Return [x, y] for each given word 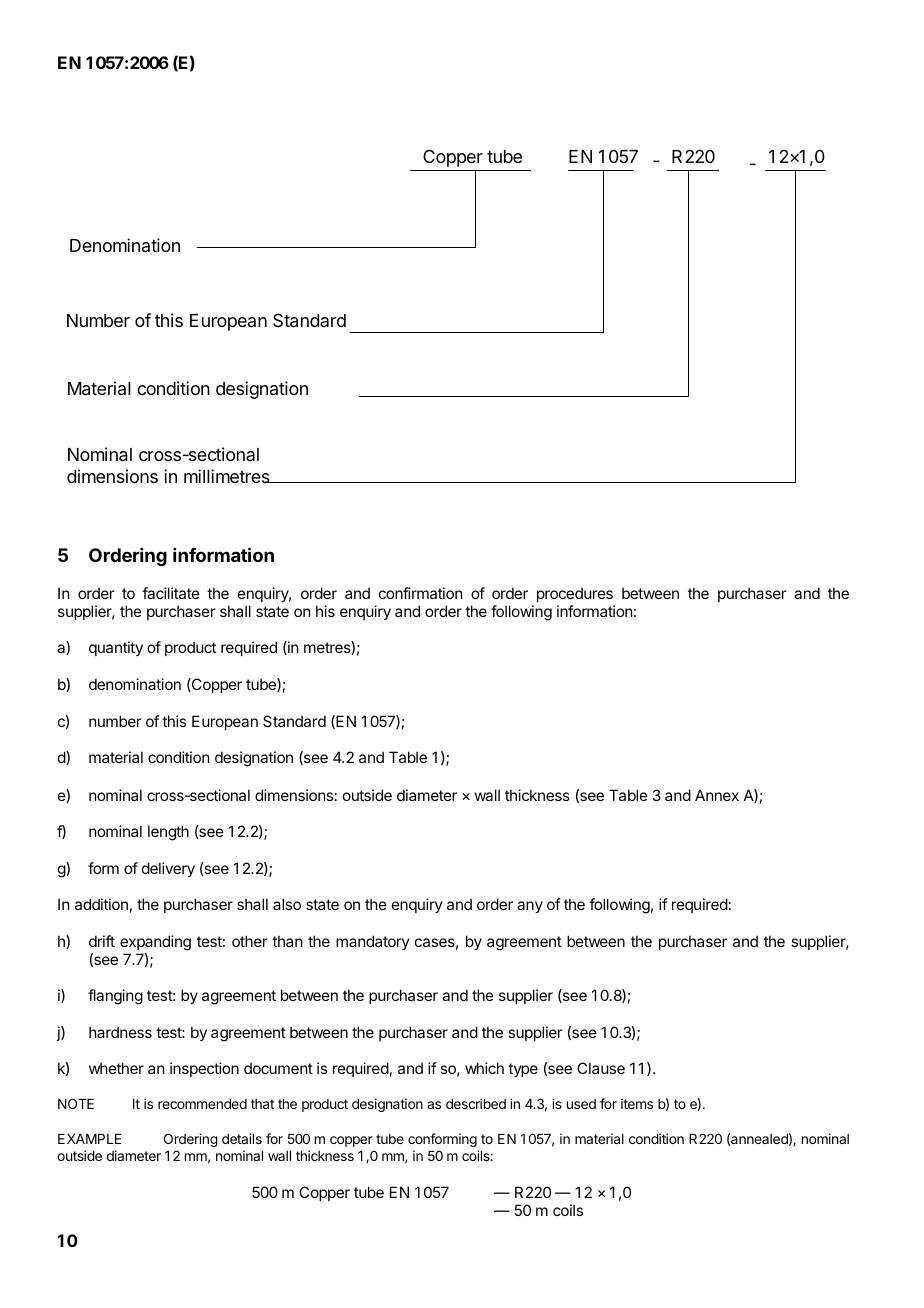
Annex [717, 795]
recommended [202, 1104]
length [168, 833]
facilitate [171, 593]
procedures [575, 594]
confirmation [420, 593]
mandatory [373, 942]
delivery [168, 869]
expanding [155, 943]
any [530, 907]
